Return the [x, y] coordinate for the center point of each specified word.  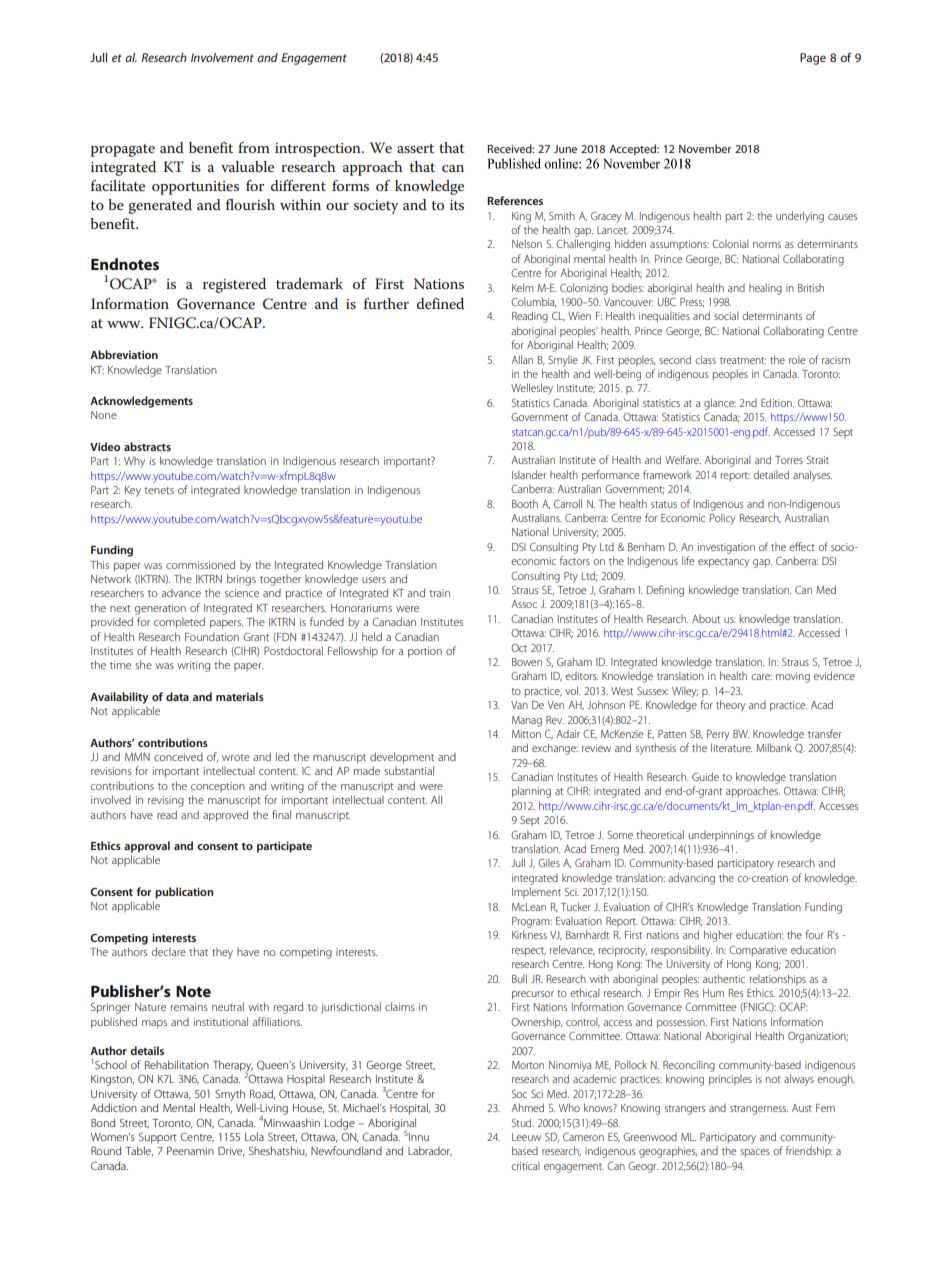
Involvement [222, 57]
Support [158, 1138]
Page [813, 59]
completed [179, 622]
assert [415, 148]
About [706, 618]
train [439, 593]
